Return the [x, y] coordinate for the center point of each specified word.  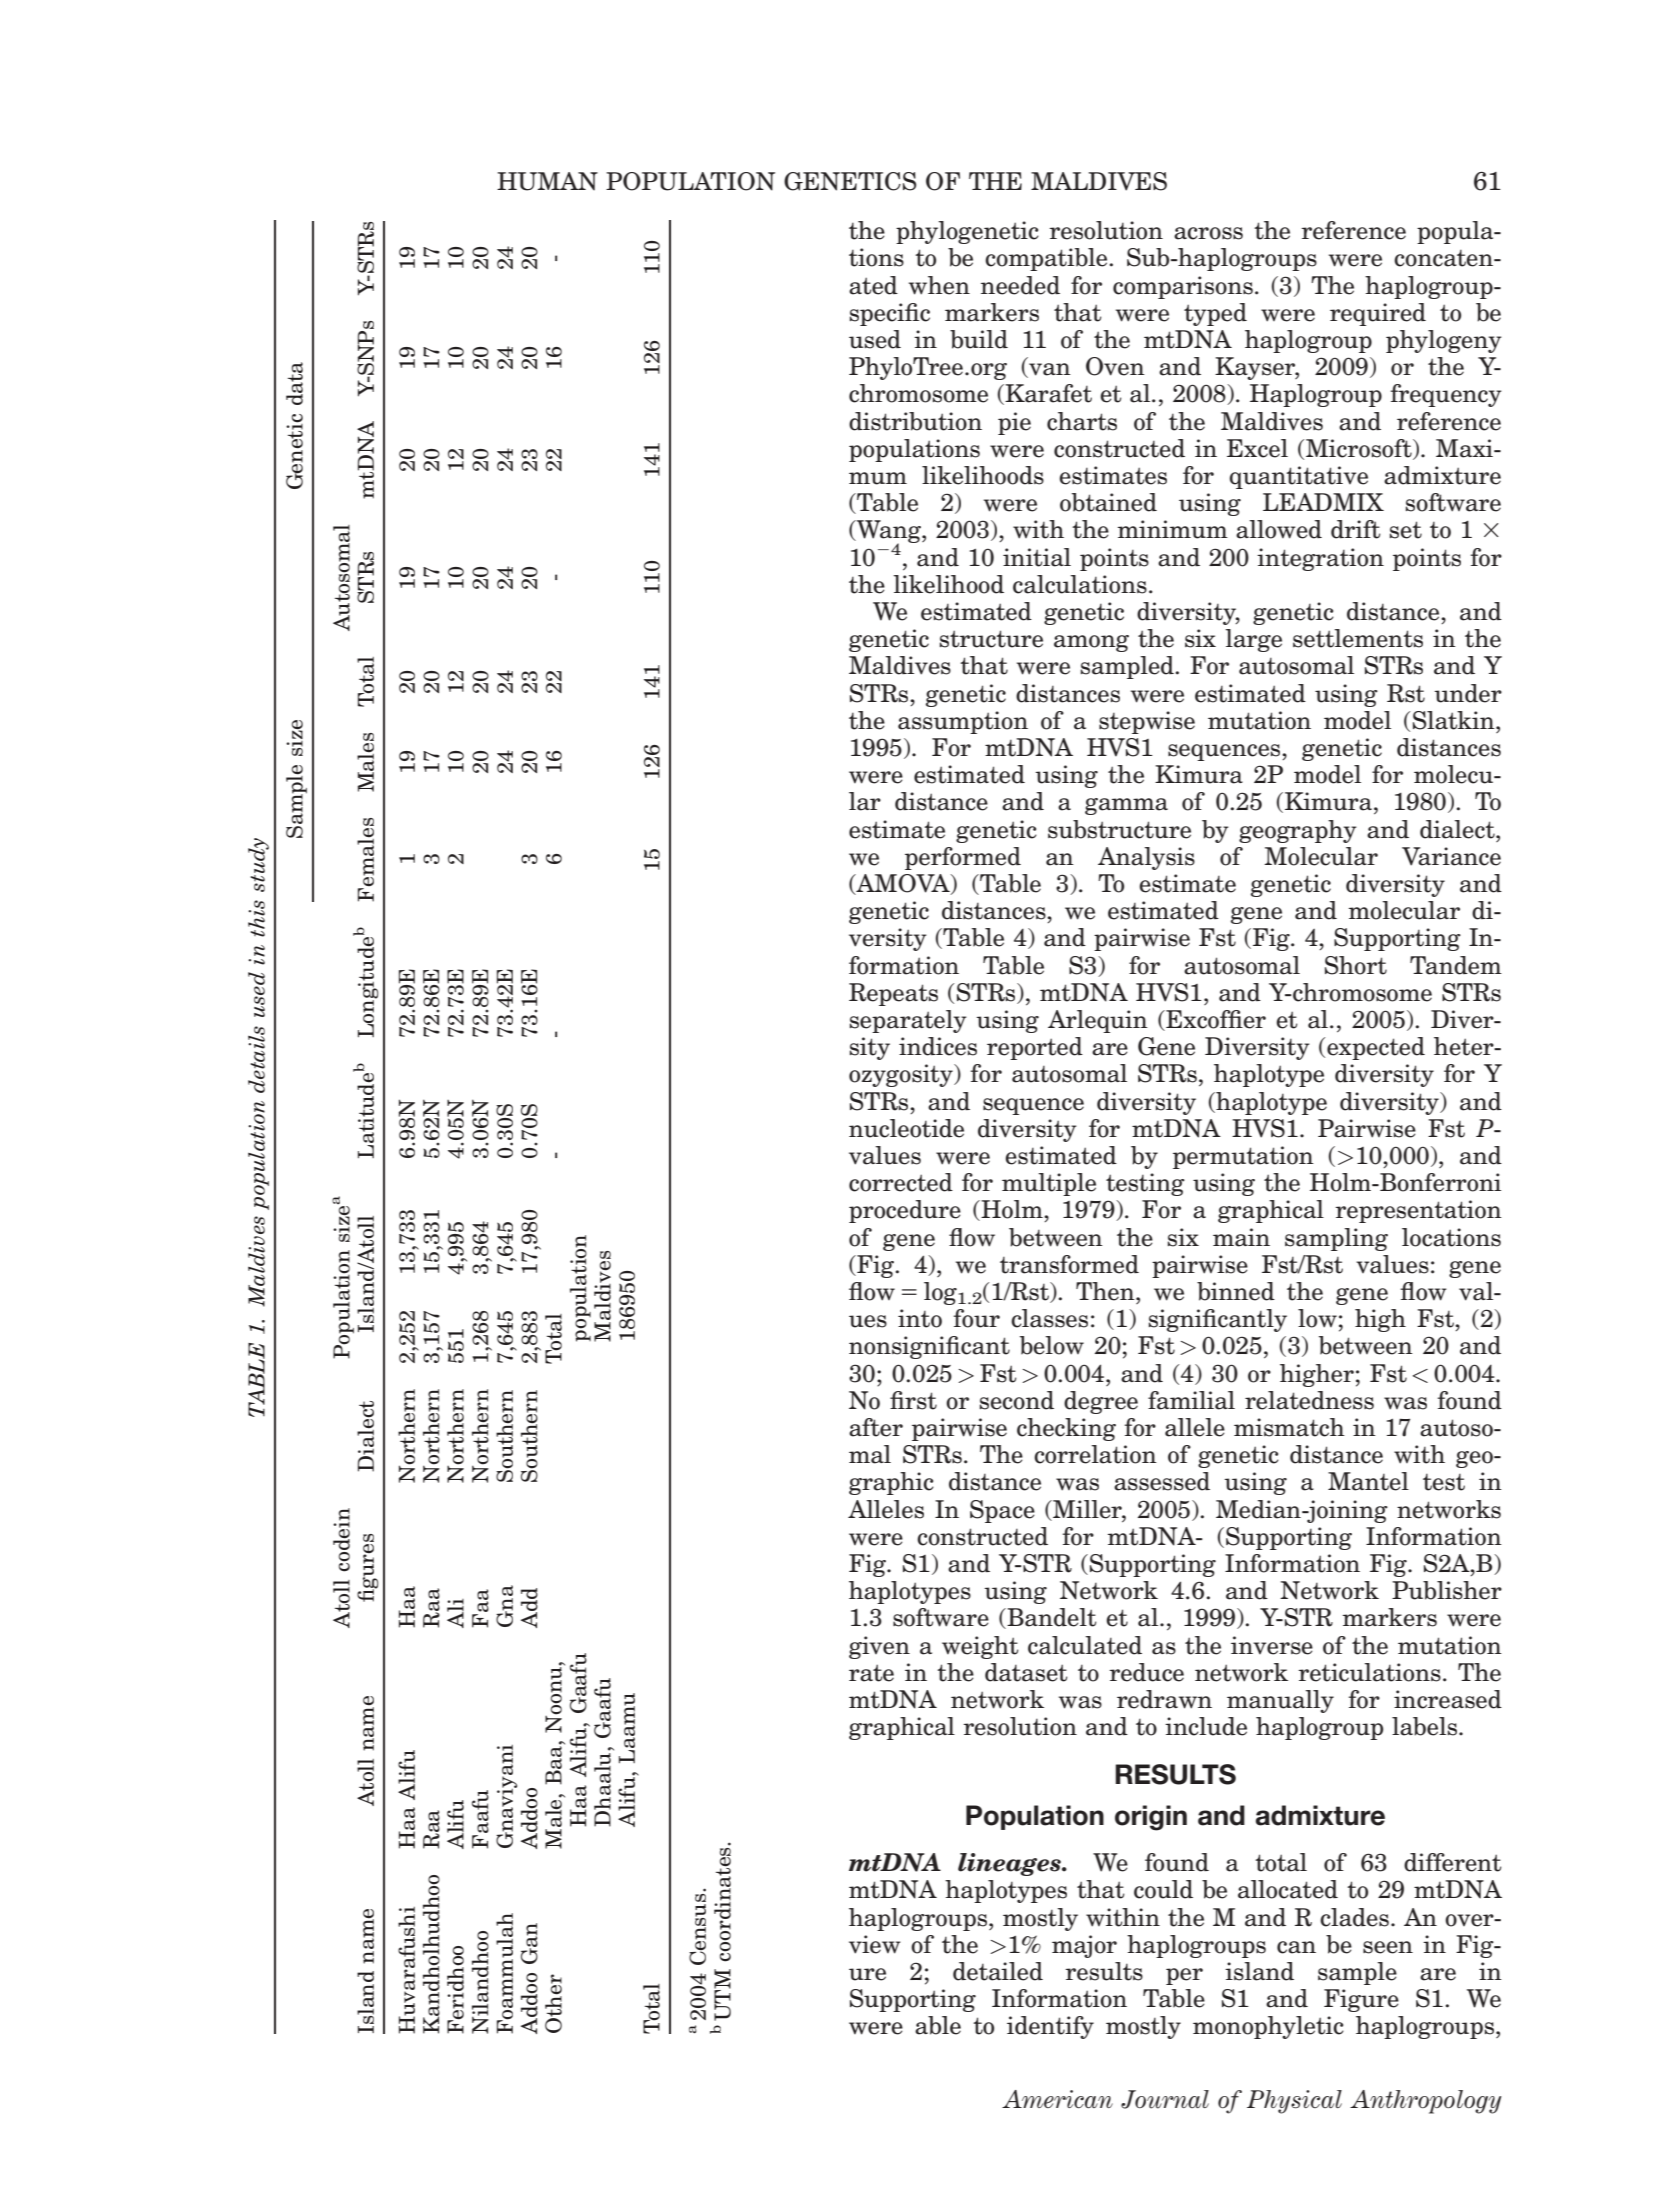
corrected [901, 1182]
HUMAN [547, 181]
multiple [1049, 1184]
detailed [998, 1971]
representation [1418, 1211]
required [1378, 314]
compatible [1047, 259]
